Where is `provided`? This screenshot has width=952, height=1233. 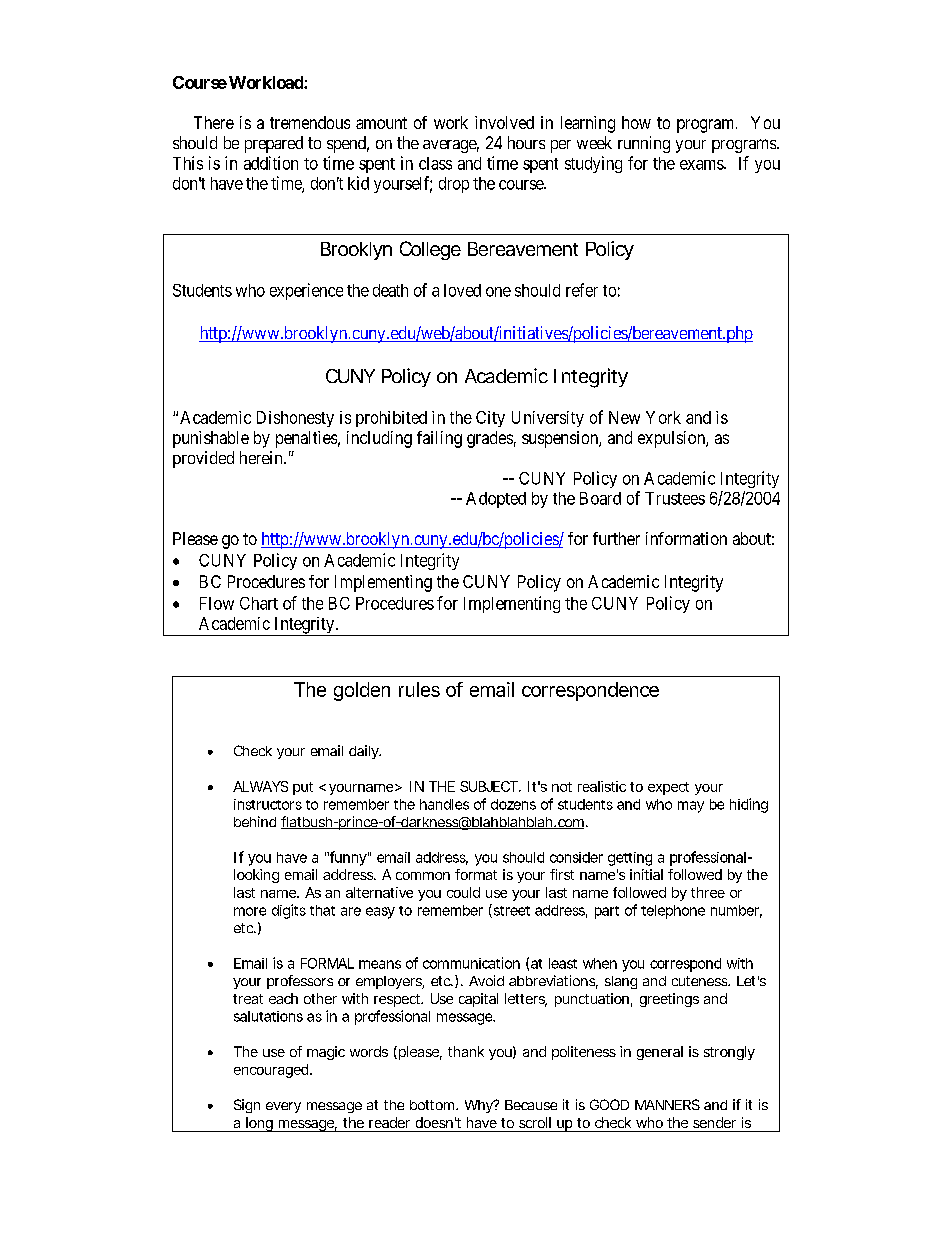
provided is located at coordinates (203, 459).
